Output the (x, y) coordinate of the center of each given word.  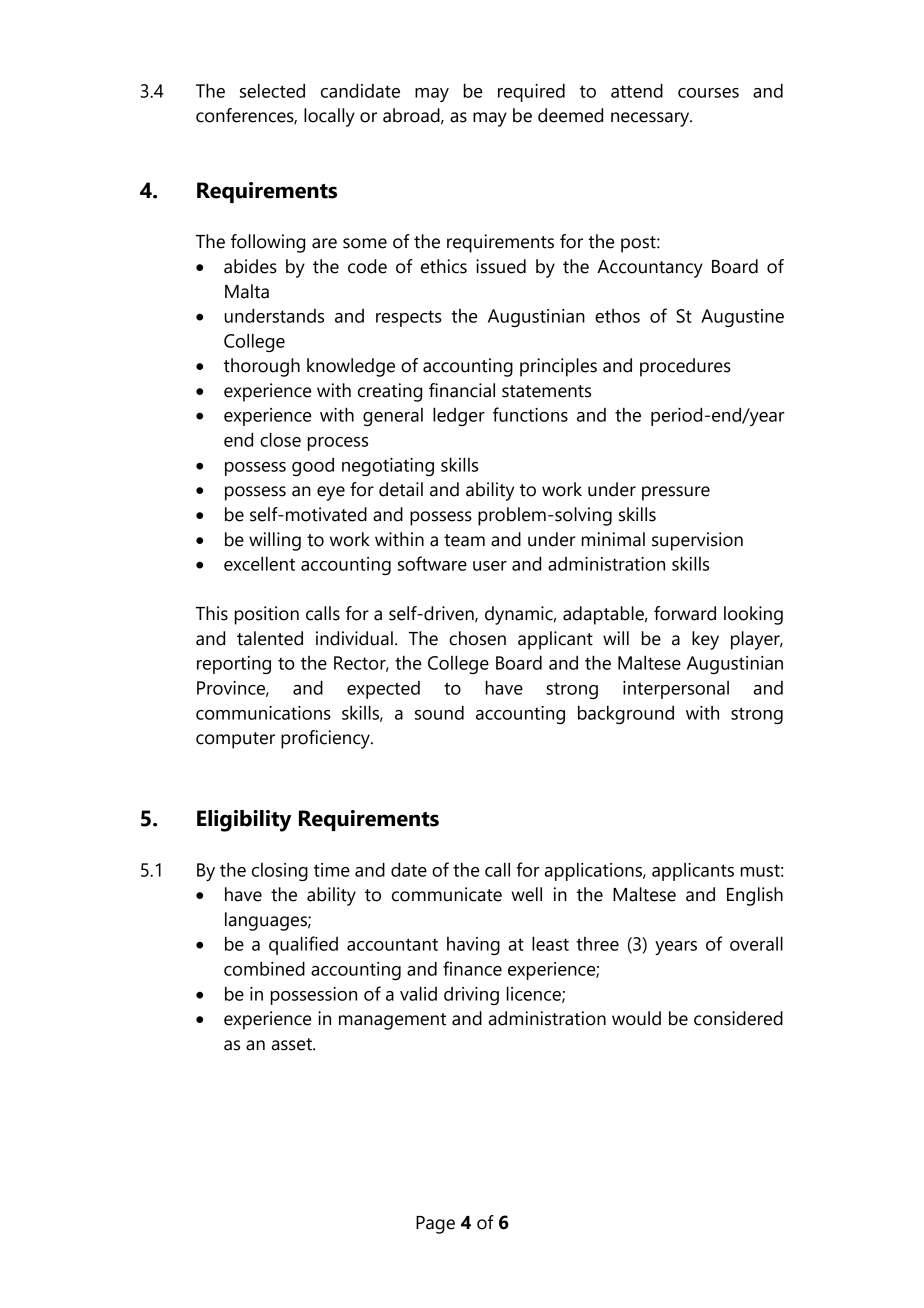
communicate (447, 894)
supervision (697, 541)
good (313, 467)
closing (280, 872)
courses (708, 93)
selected (272, 90)
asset (293, 1044)
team (464, 540)
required (531, 92)
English (755, 896)
